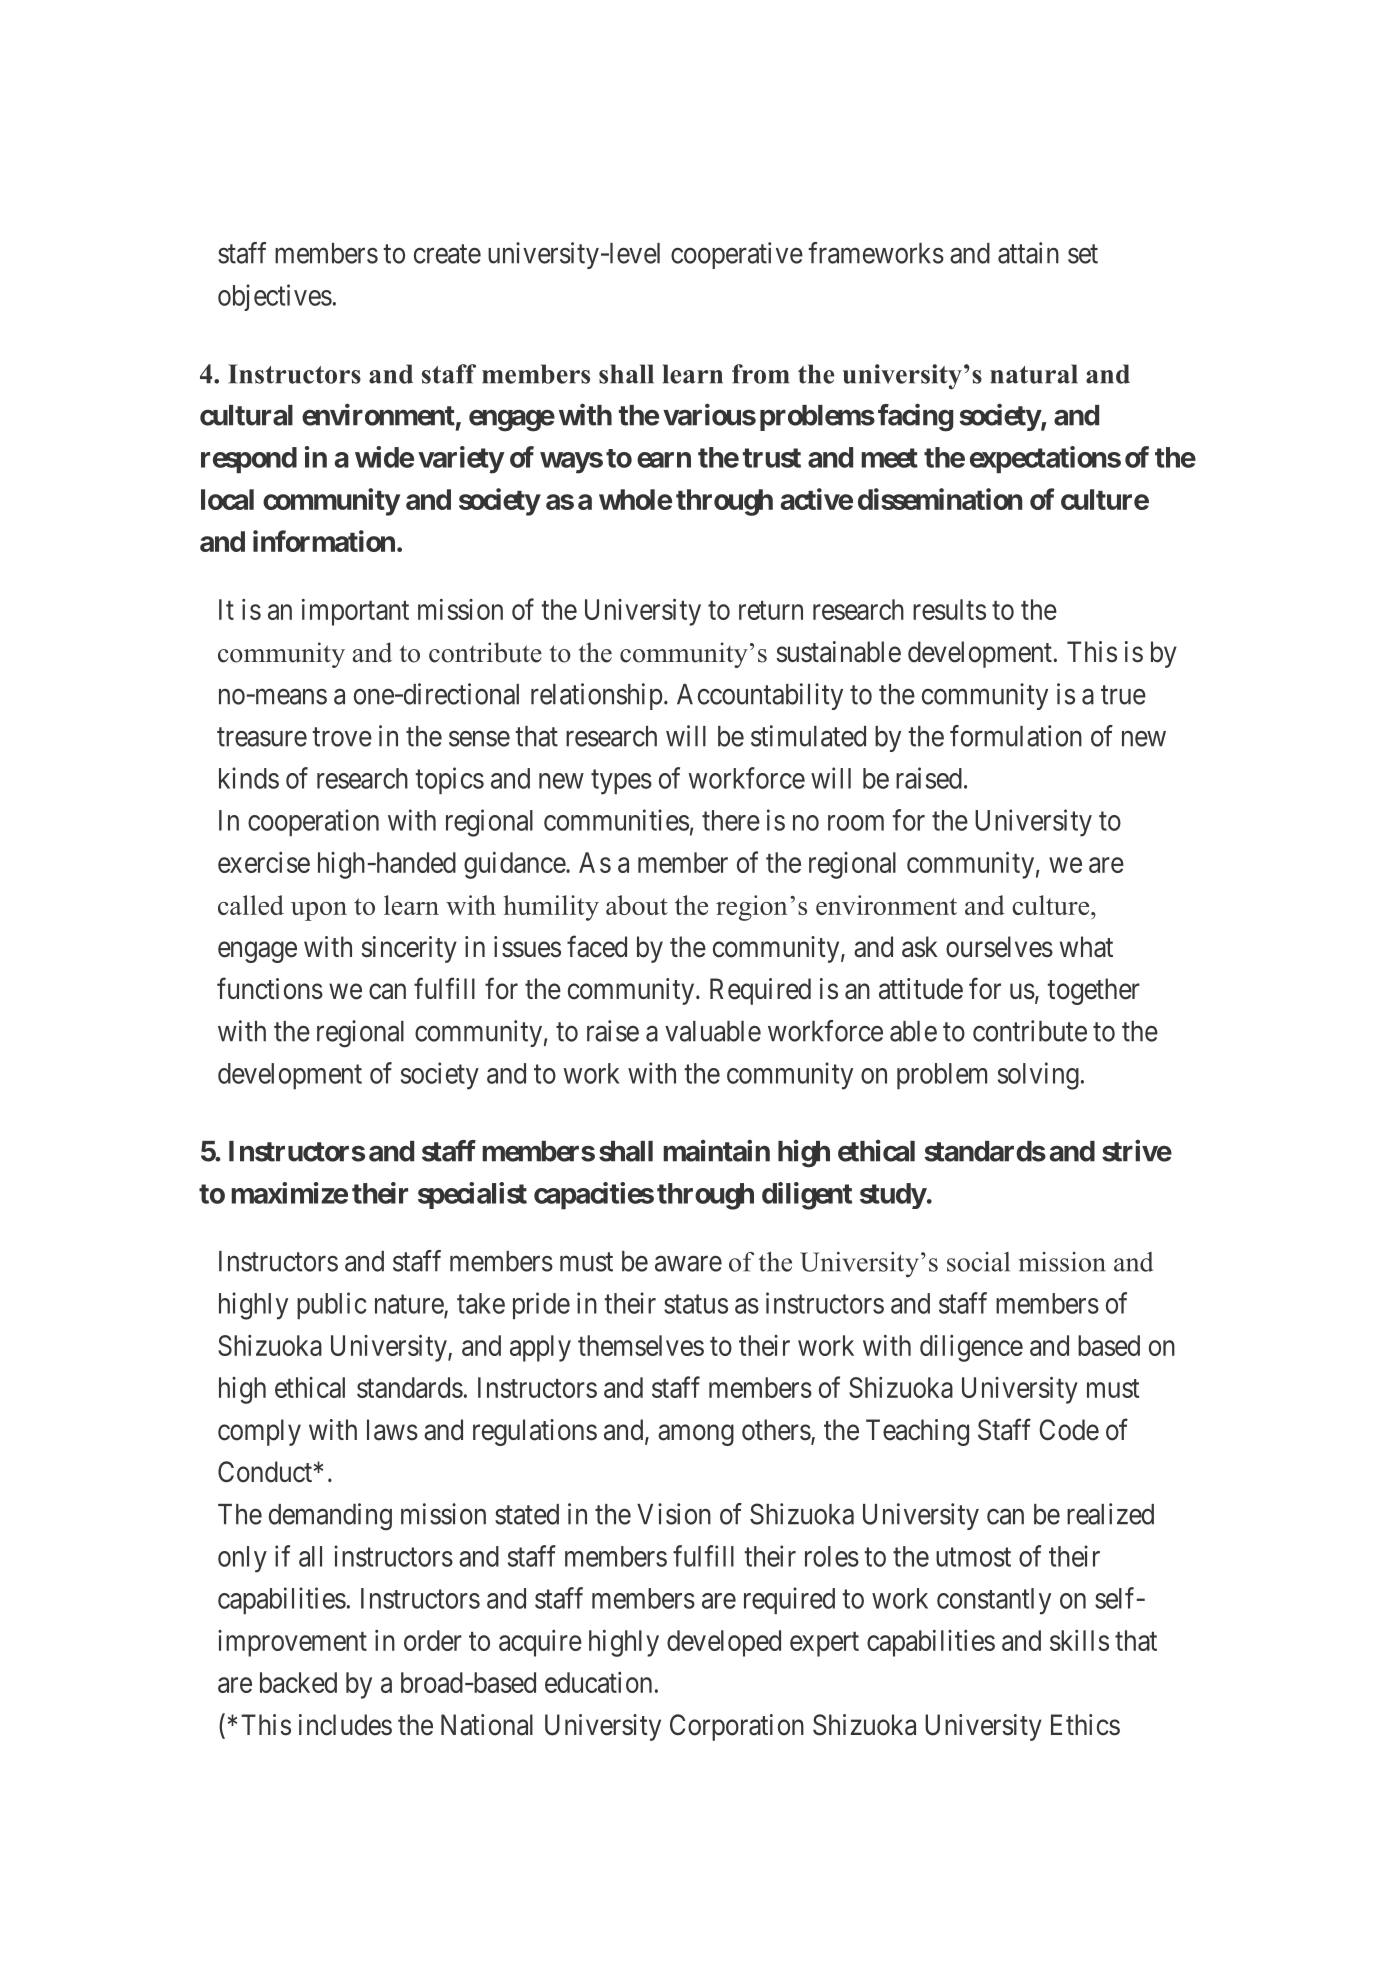  Describe the element at coordinates (597, 946) in the document. I see `faced` at that location.
